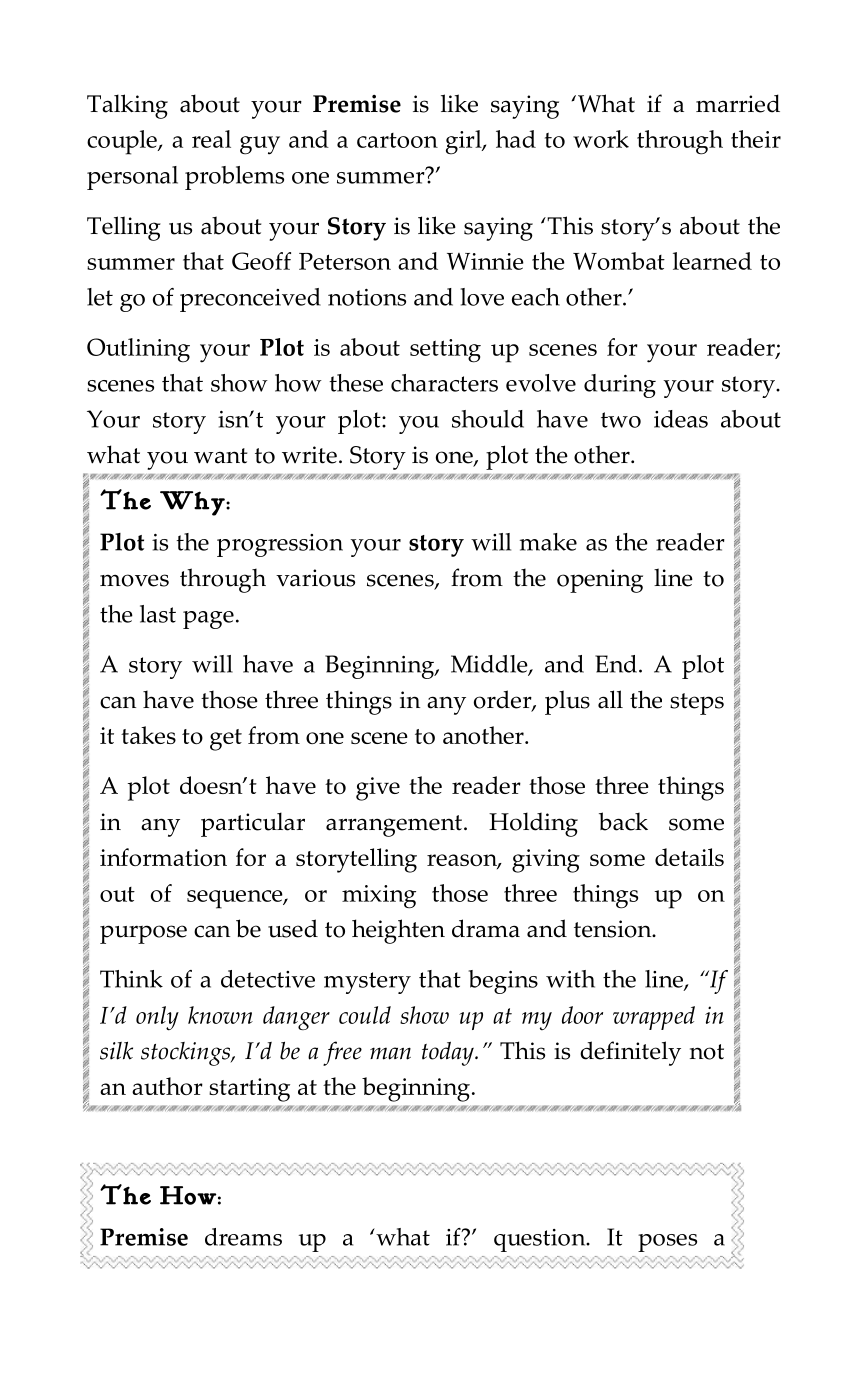 Image resolution: width=868 pixels, height=1389 pixels. Describe the element at coordinates (681, 419) in the image. I see `ideas` at that location.
